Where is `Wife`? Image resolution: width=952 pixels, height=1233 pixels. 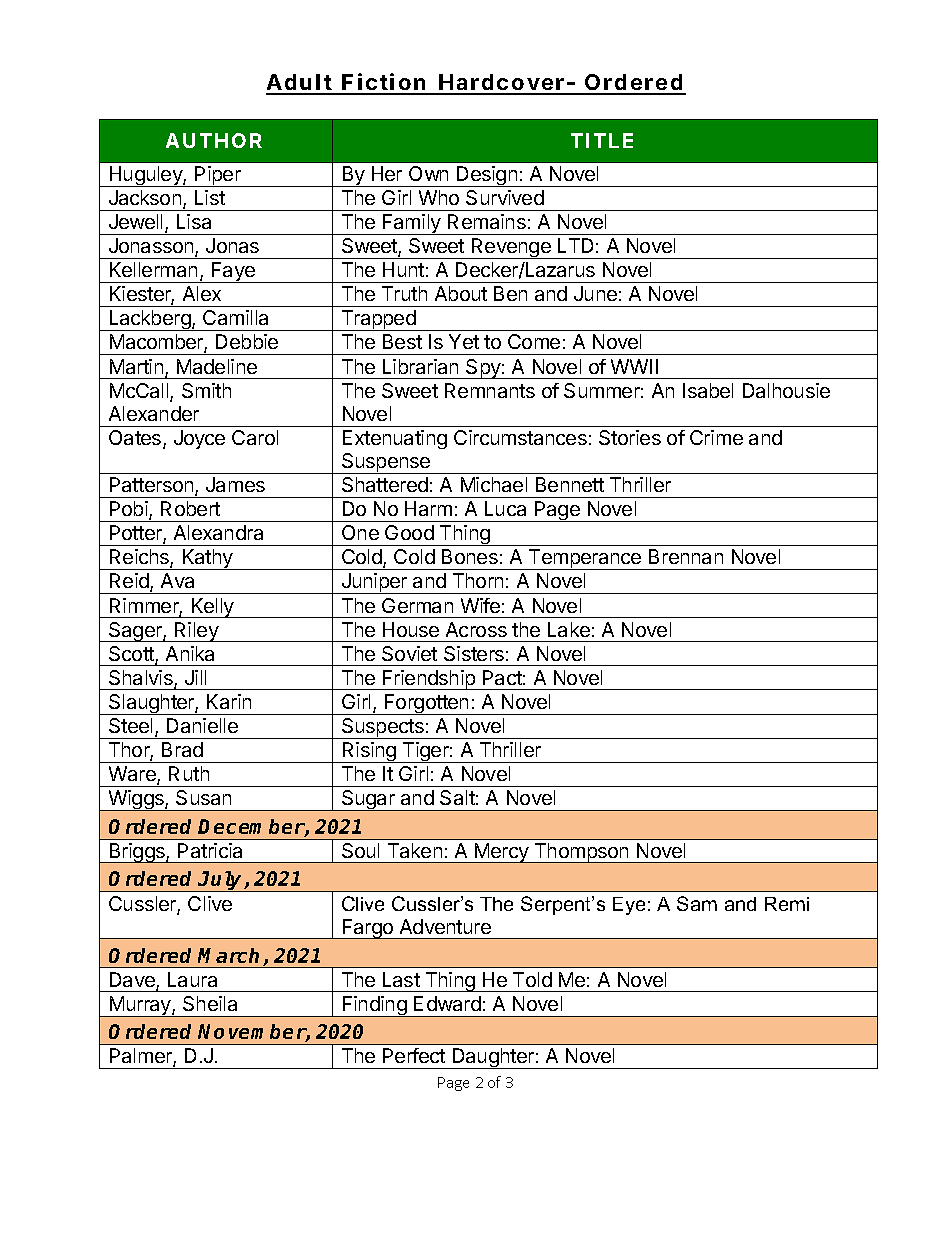 Wife is located at coordinates (480, 605).
